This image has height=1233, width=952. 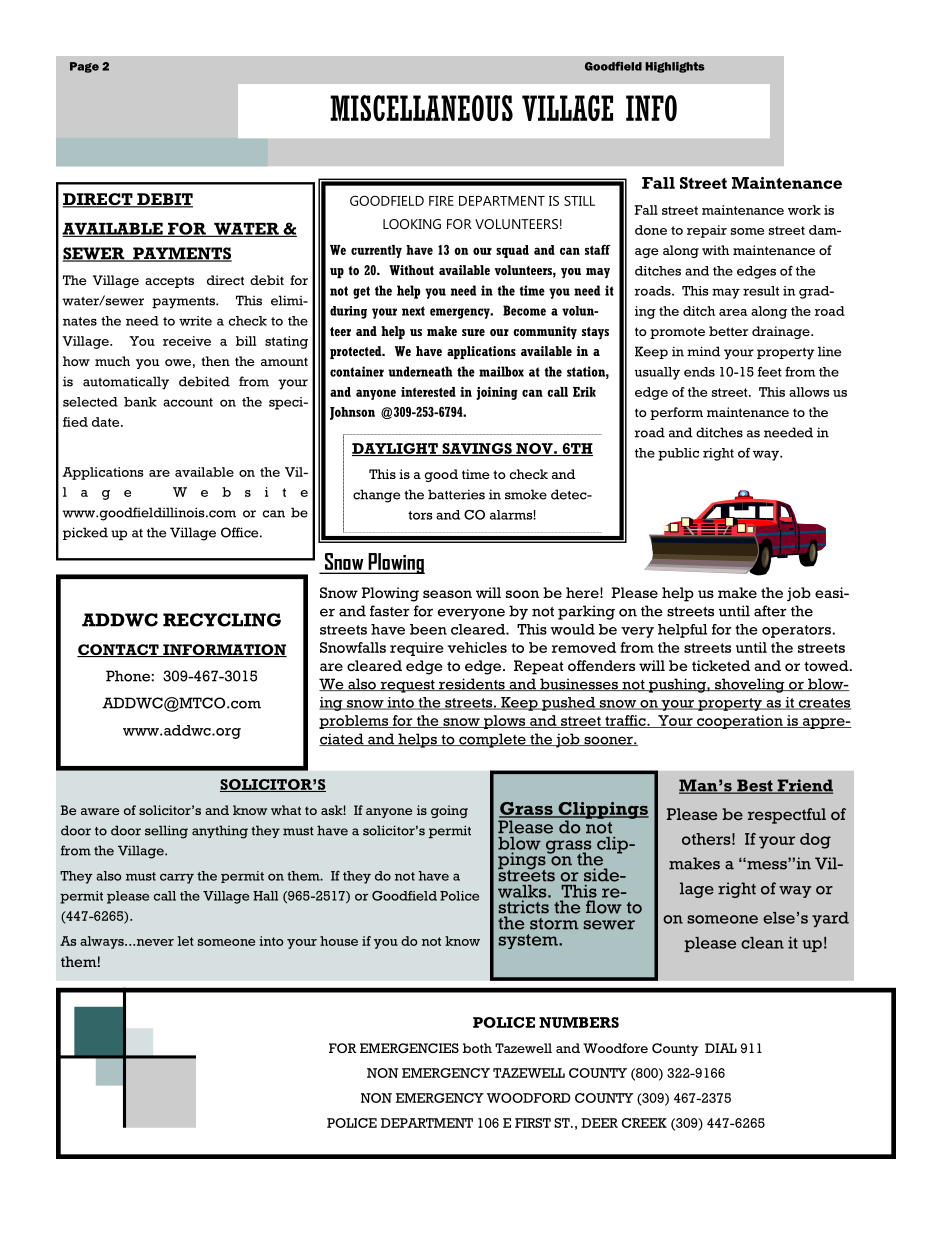 I want to click on Highlights, so click(x=675, y=67).
